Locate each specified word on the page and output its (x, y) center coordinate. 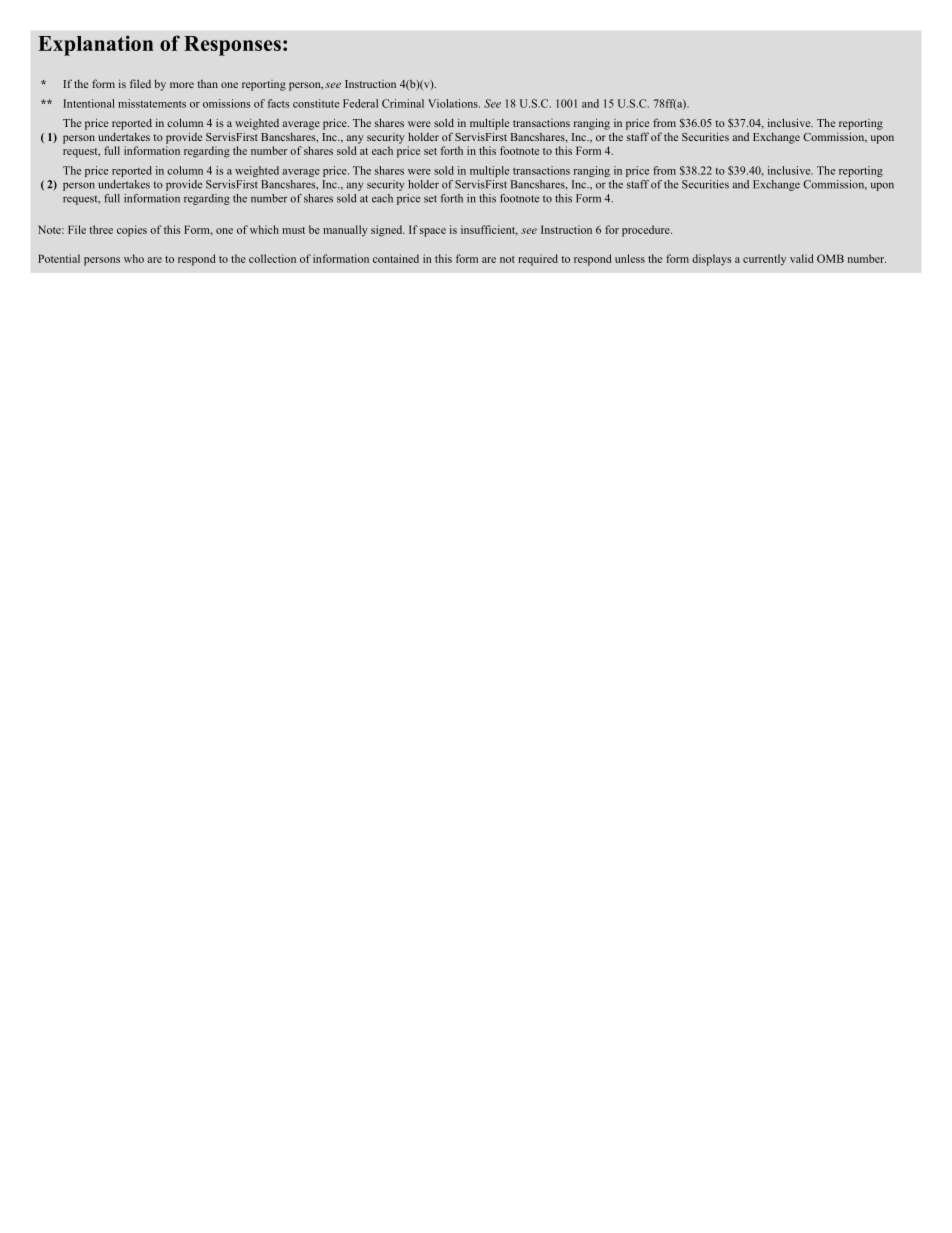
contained (396, 258)
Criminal (403, 103)
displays (711, 260)
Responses (232, 46)
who (134, 258)
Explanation (95, 45)
